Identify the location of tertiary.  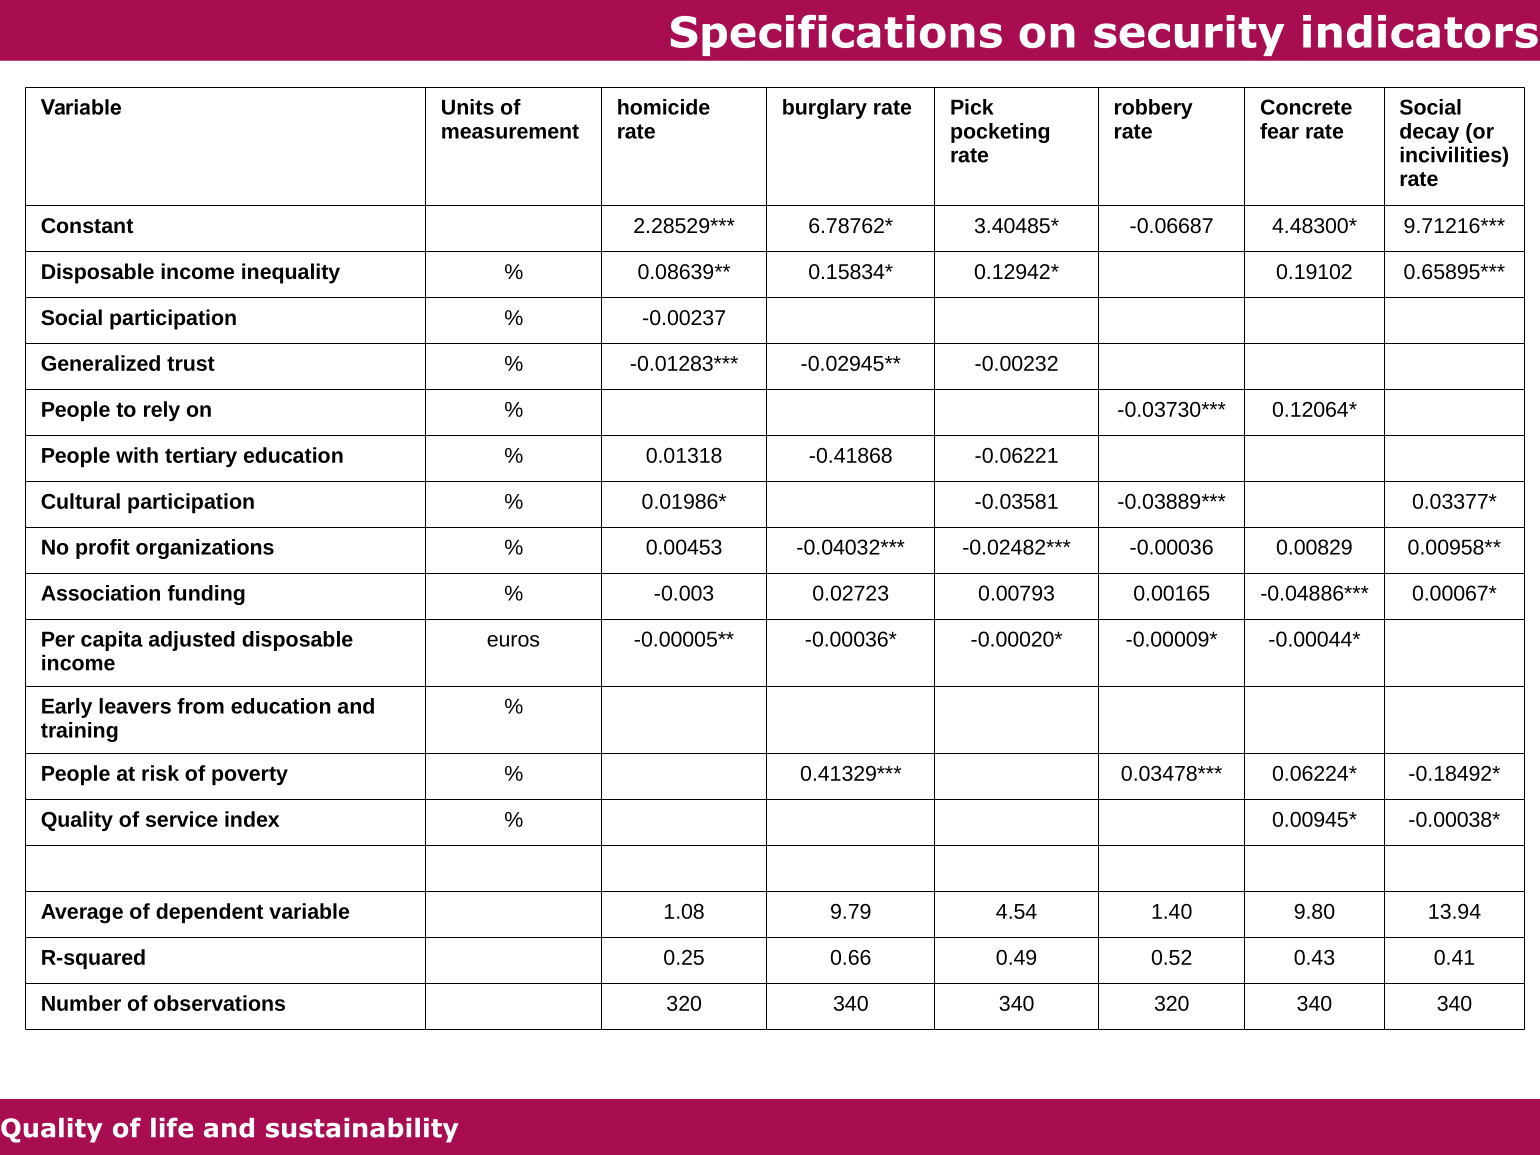
(201, 457).
